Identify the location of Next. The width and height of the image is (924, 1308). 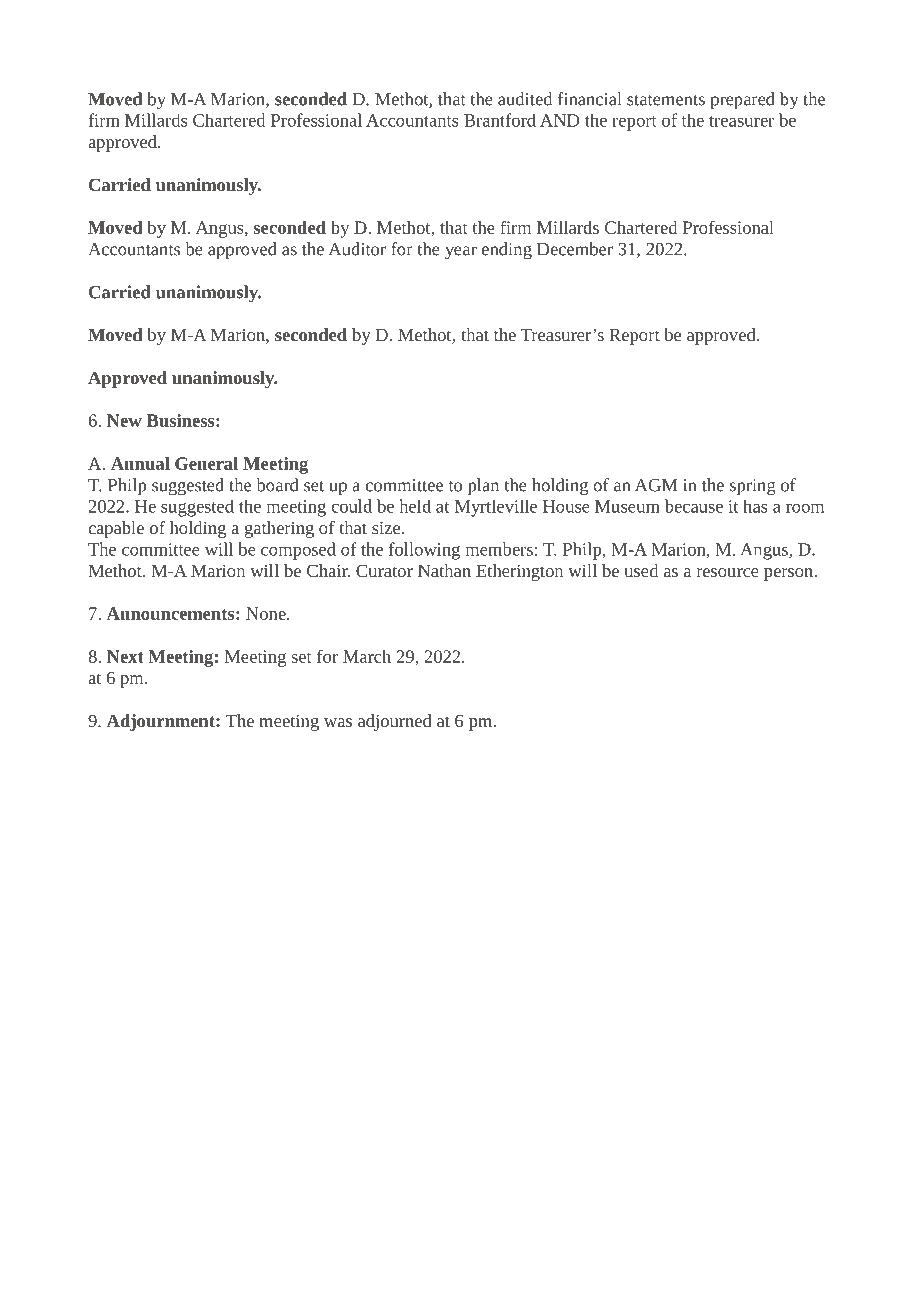
(125, 656).
